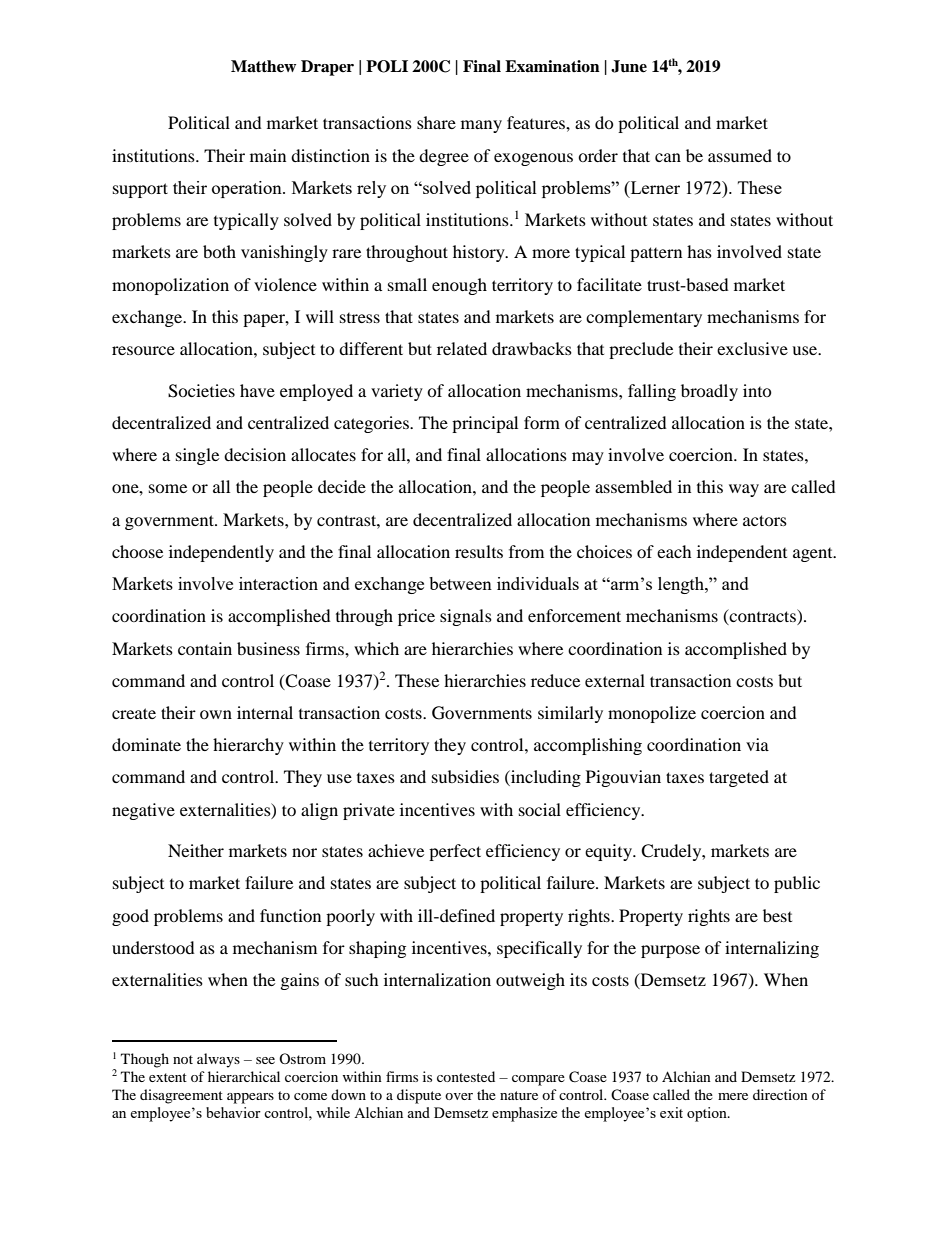 Image resolution: width=952 pixels, height=1233 pixels. I want to click on Matthew, so click(263, 66).
